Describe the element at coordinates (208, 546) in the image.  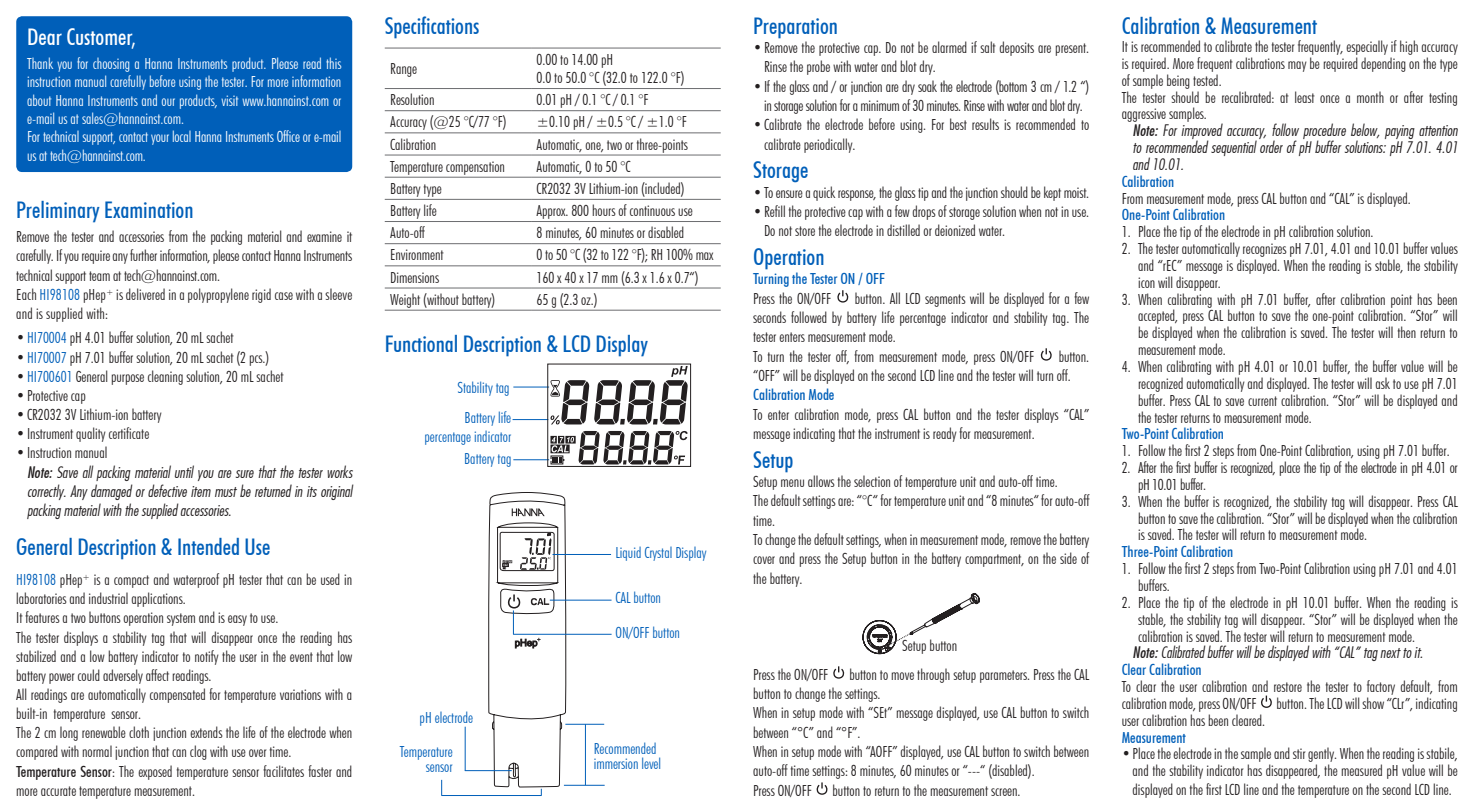
I see `Intended` at that location.
